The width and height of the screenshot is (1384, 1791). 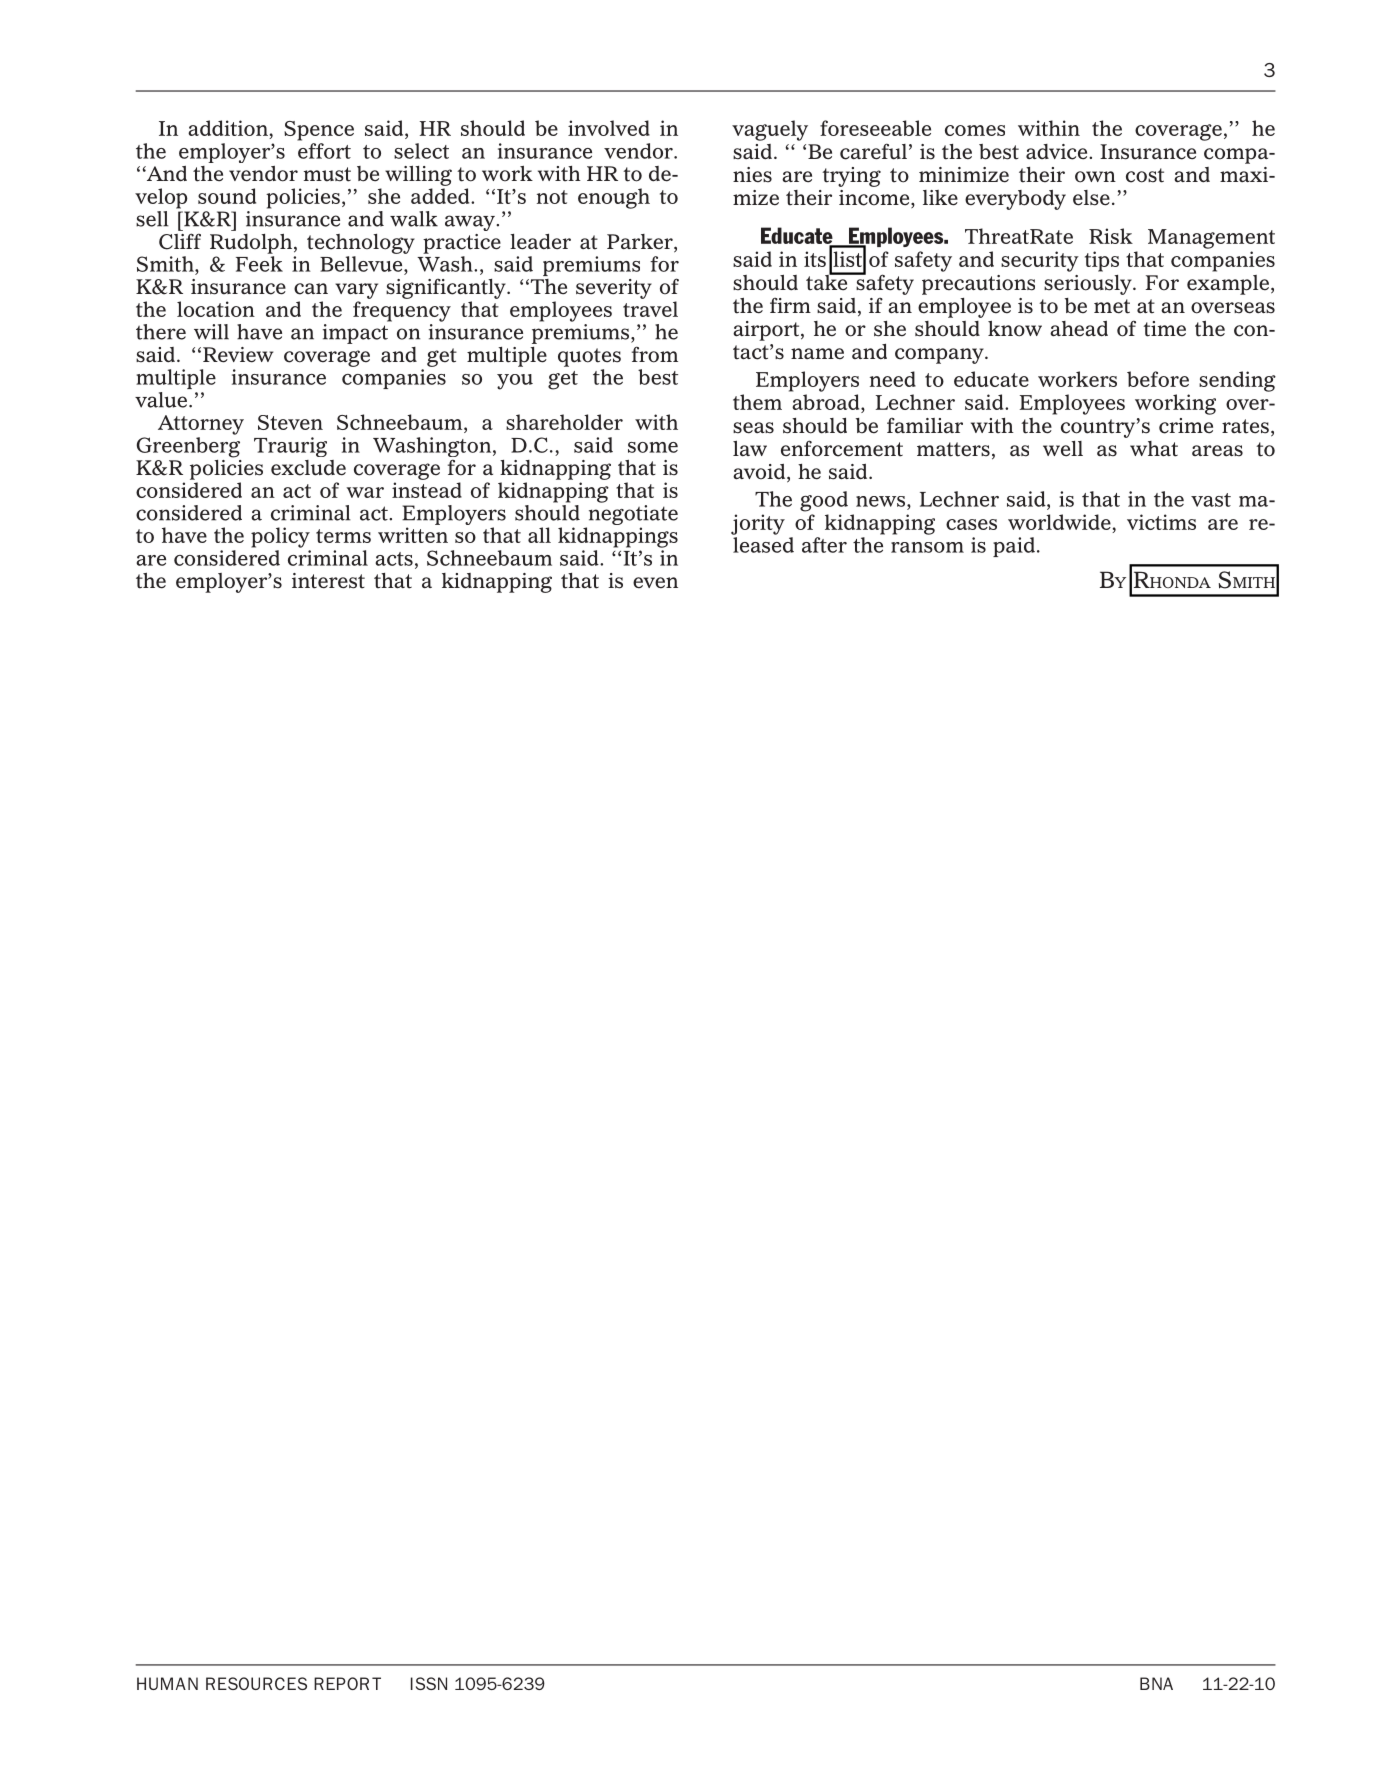 What do you see at coordinates (256, 1683) in the screenshot?
I see `RESOURCES` at bounding box center [256, 1683].
